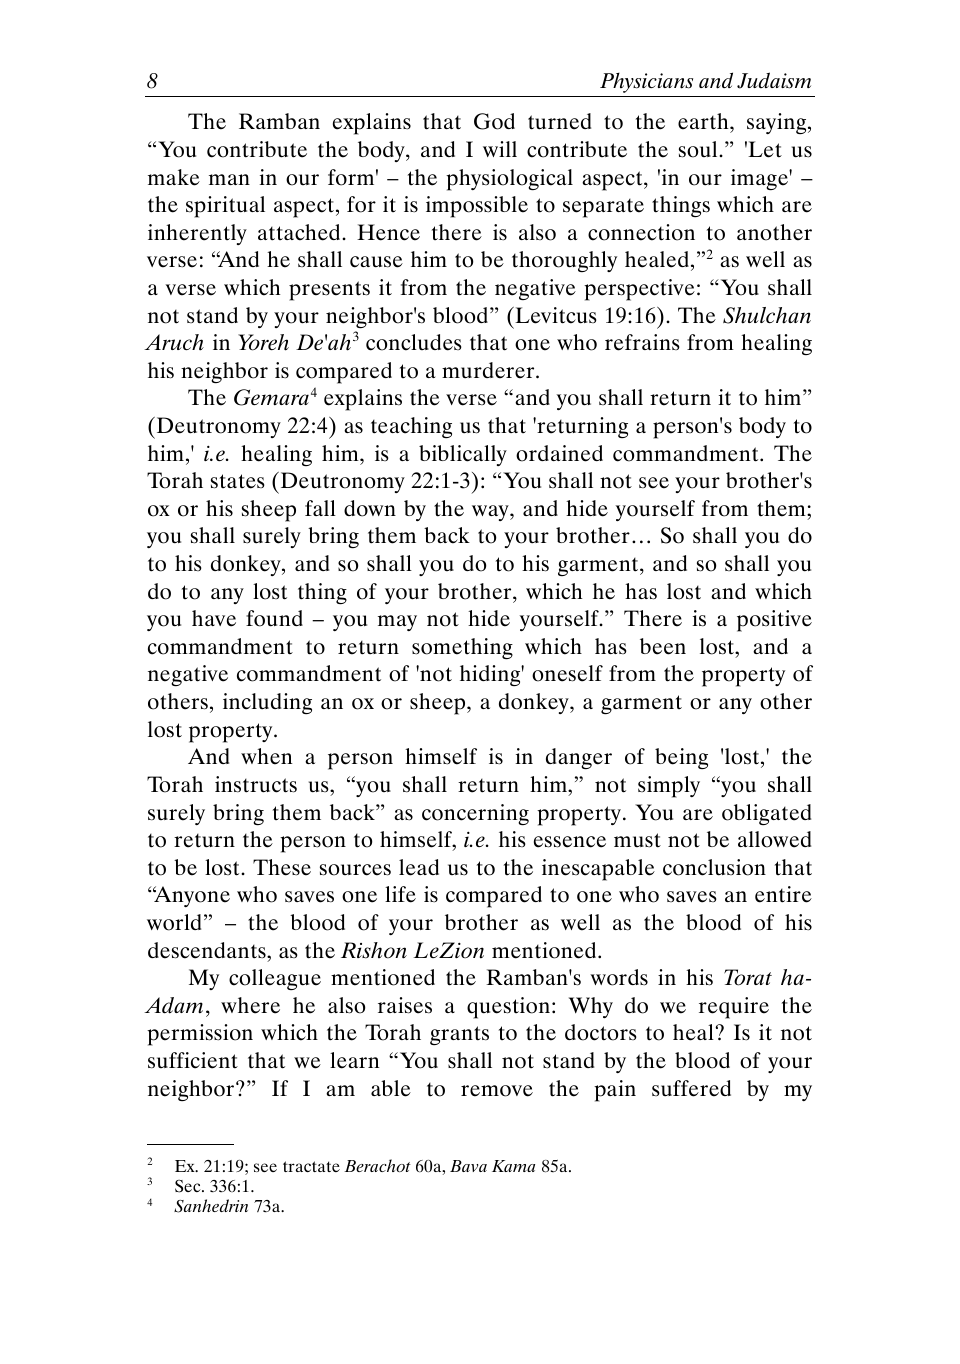  What do you see at coordinates (282, 867) in the image?
I see `These` at bounding box center [282, 867].
